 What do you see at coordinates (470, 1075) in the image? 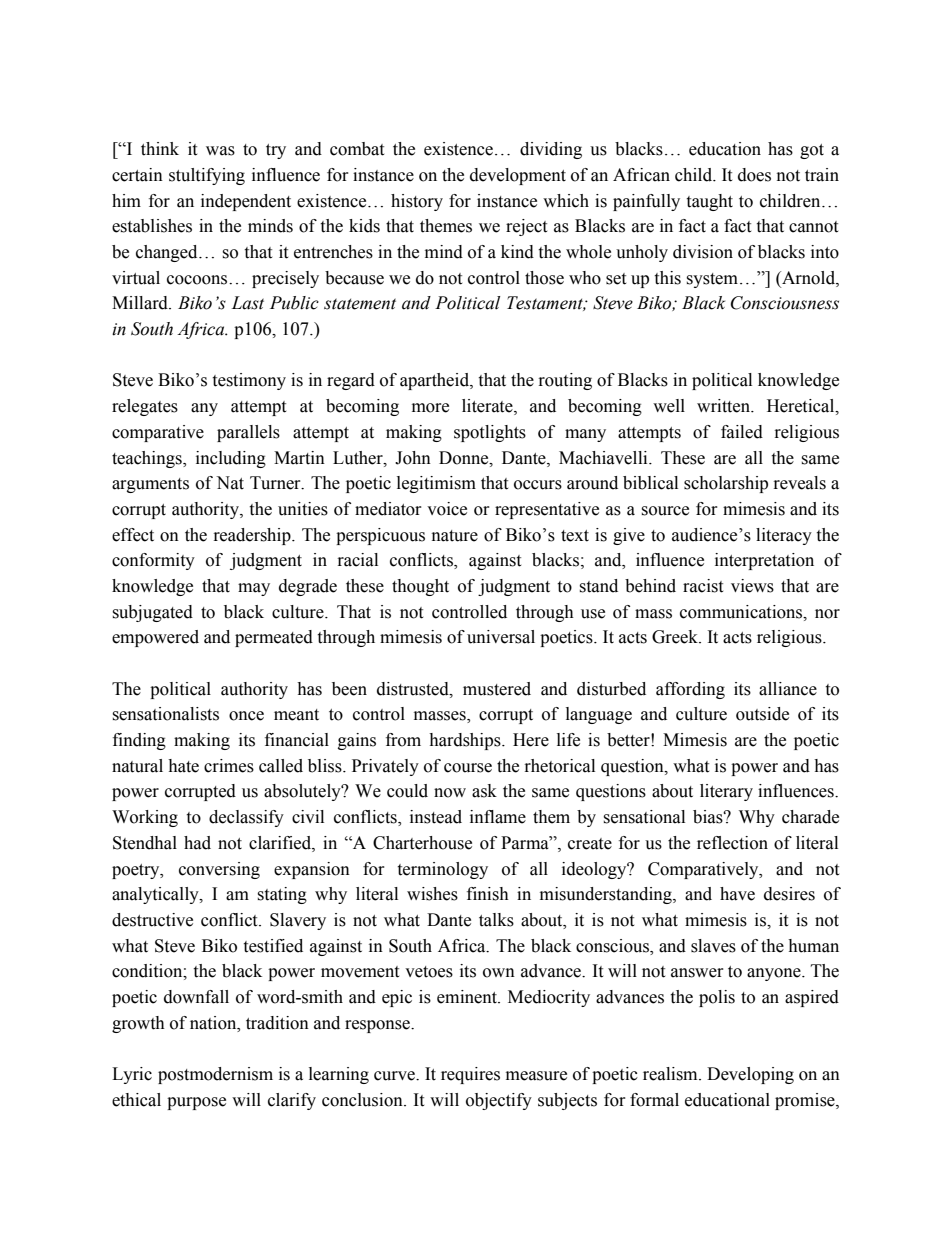
I see `requires` at bounding box center [470, 1075].
